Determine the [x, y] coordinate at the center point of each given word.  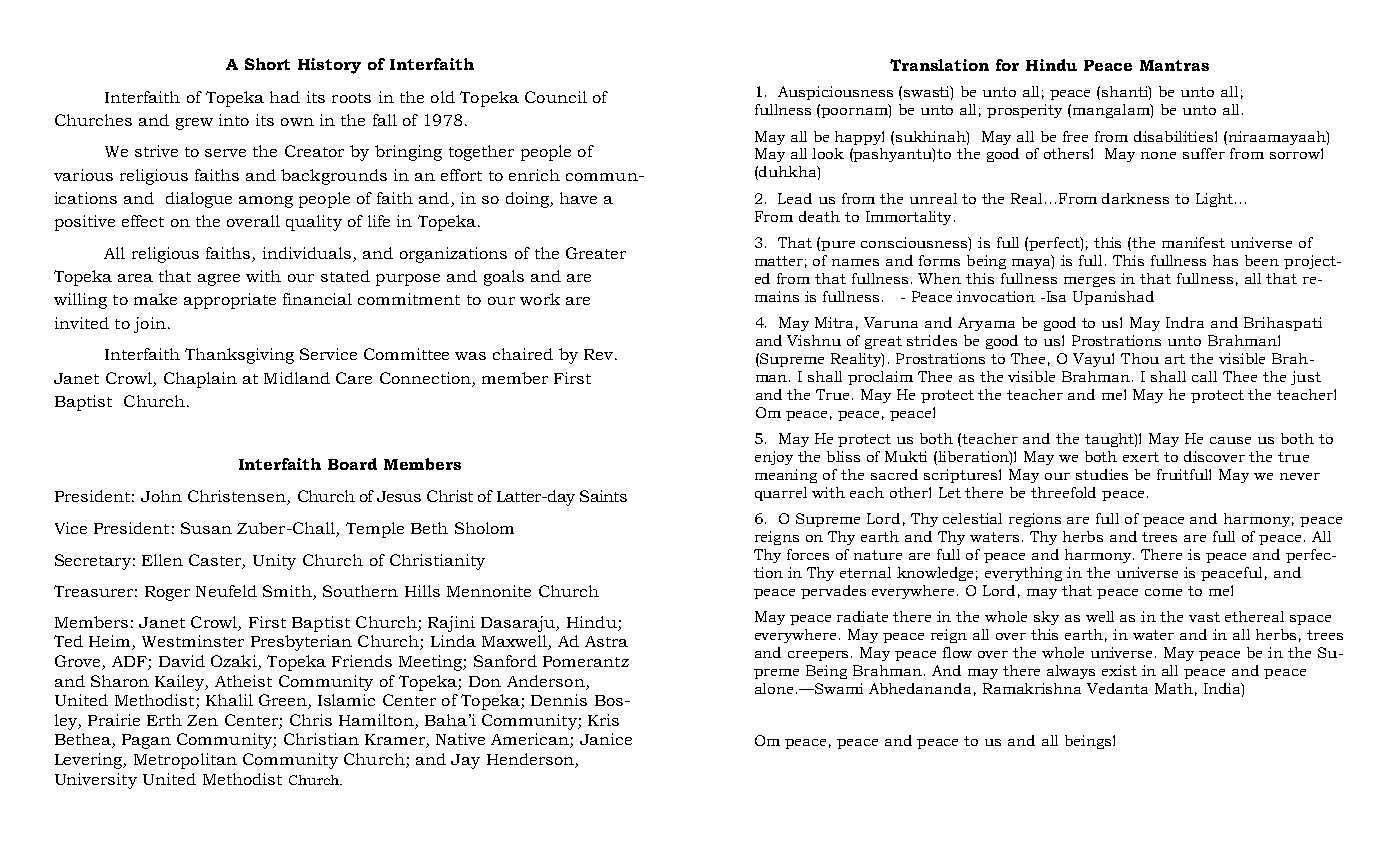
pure [838, 246]
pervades [833, 592]
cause [1230, 440]
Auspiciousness [835, 93]
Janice [606, 739]
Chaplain [200, 380]
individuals [308, 254]
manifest [1193, 242]
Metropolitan [185, 761]
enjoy [774, 458]
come [1163, 592]
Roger [167, 593]
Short [267, 64]
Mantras [1174, 65]
